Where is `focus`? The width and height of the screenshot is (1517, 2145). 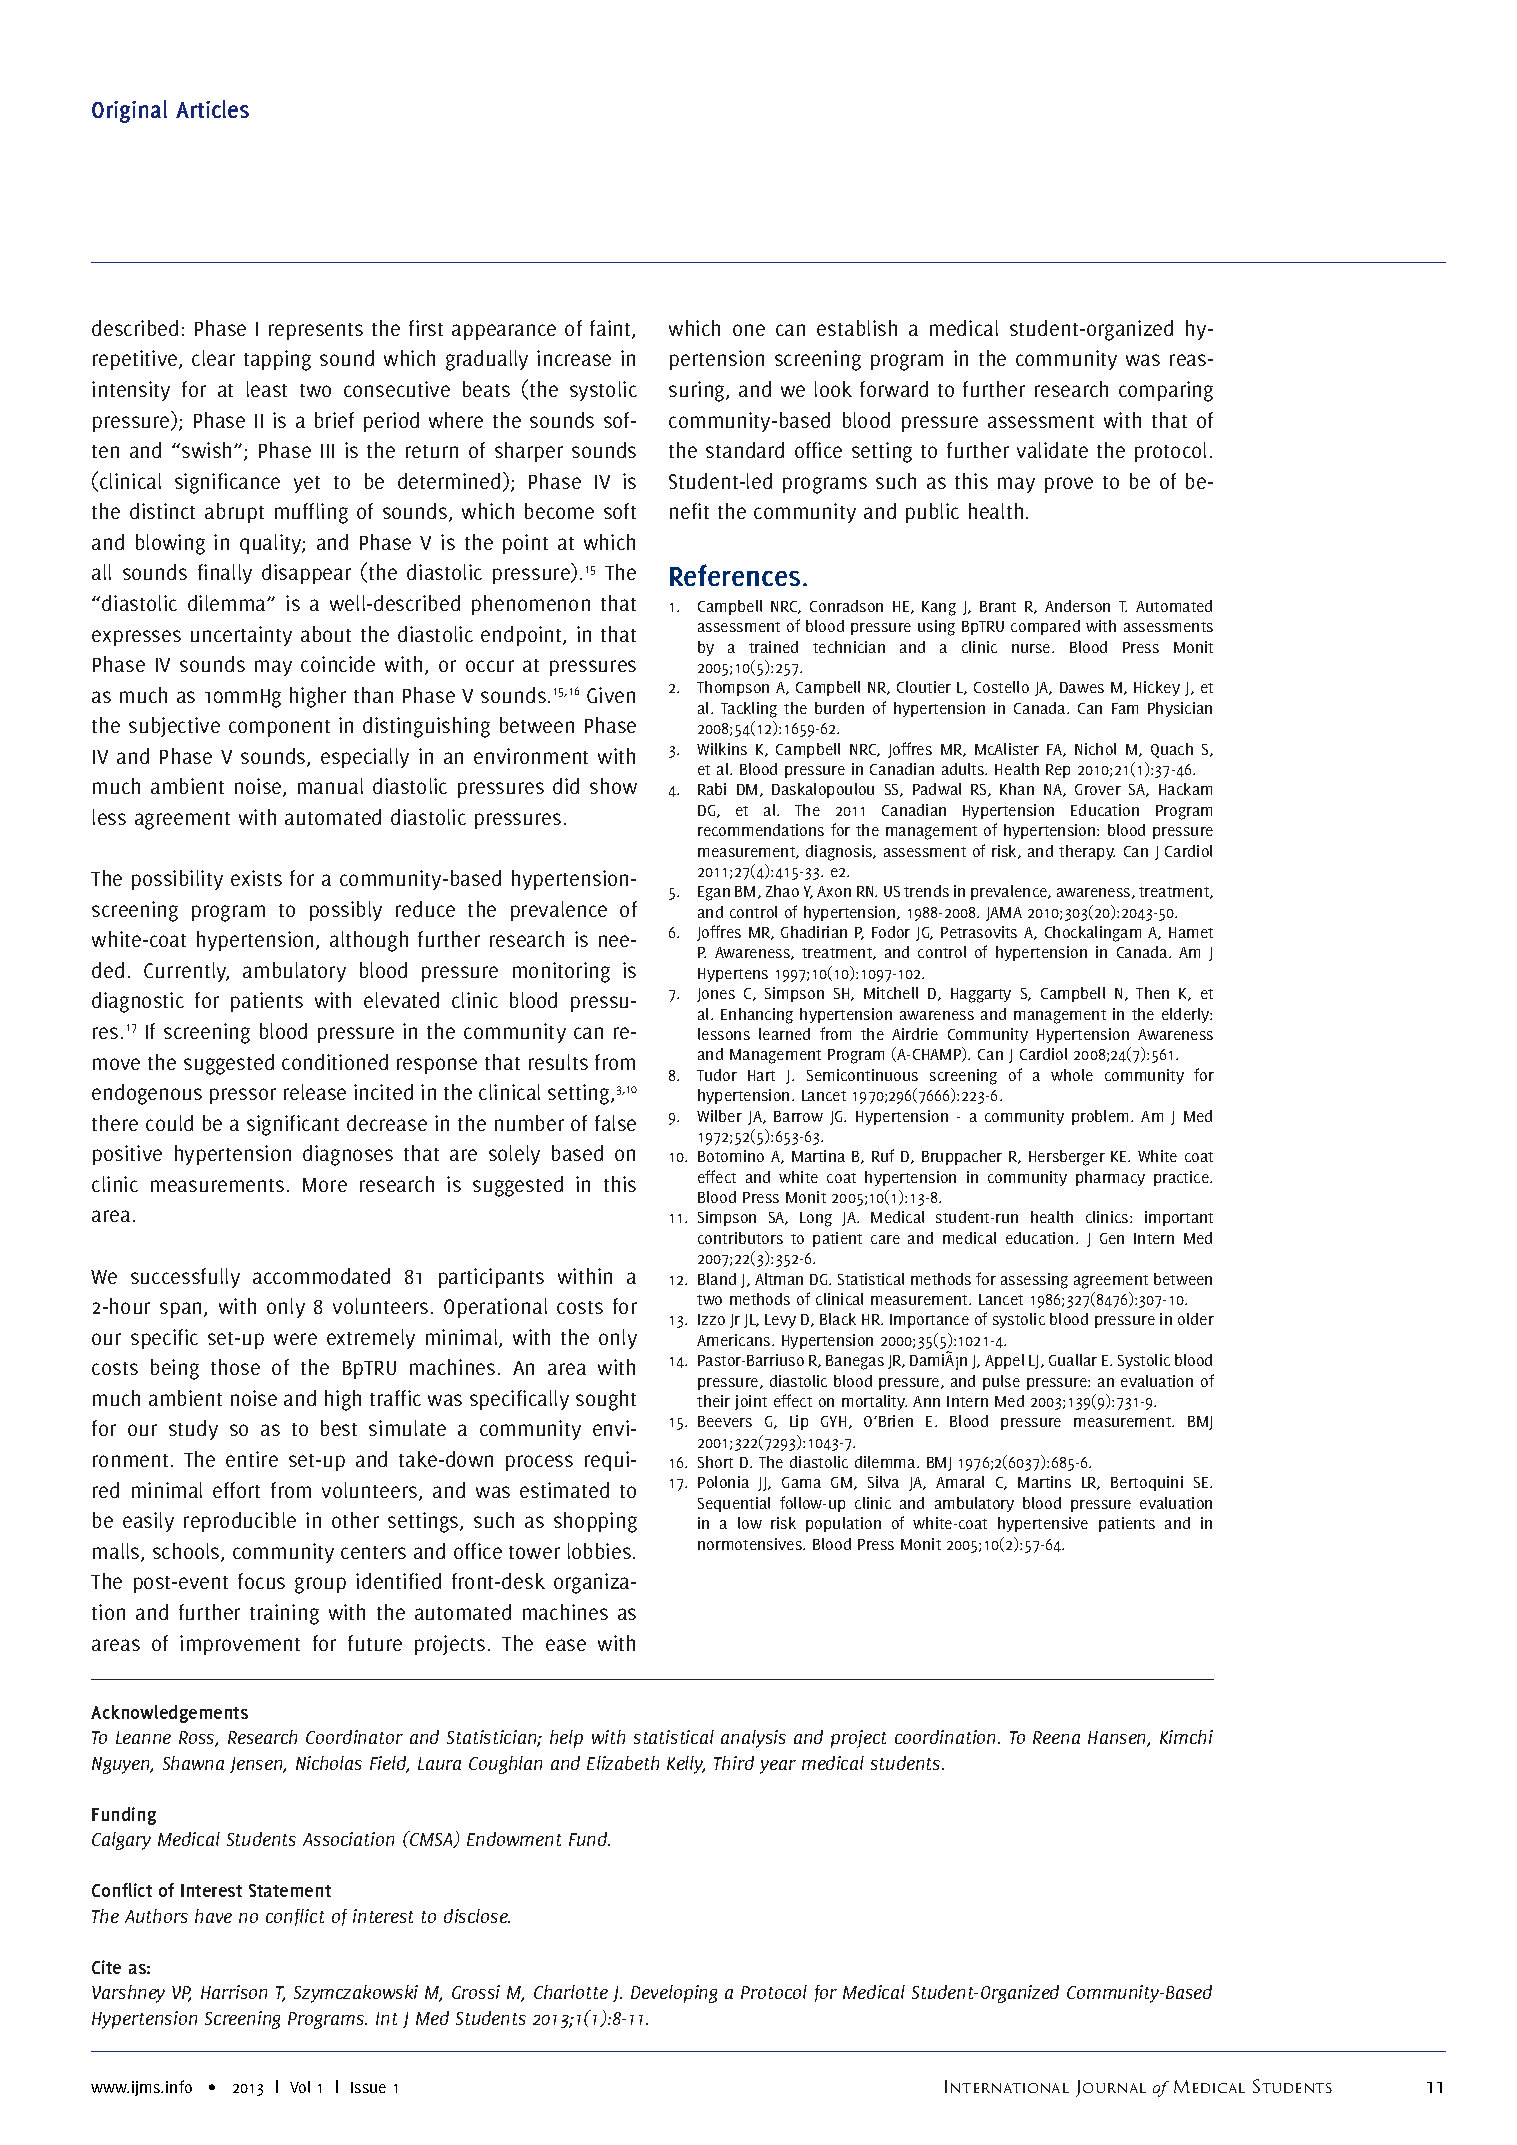 focus is located at coordinates (261, 1581).
